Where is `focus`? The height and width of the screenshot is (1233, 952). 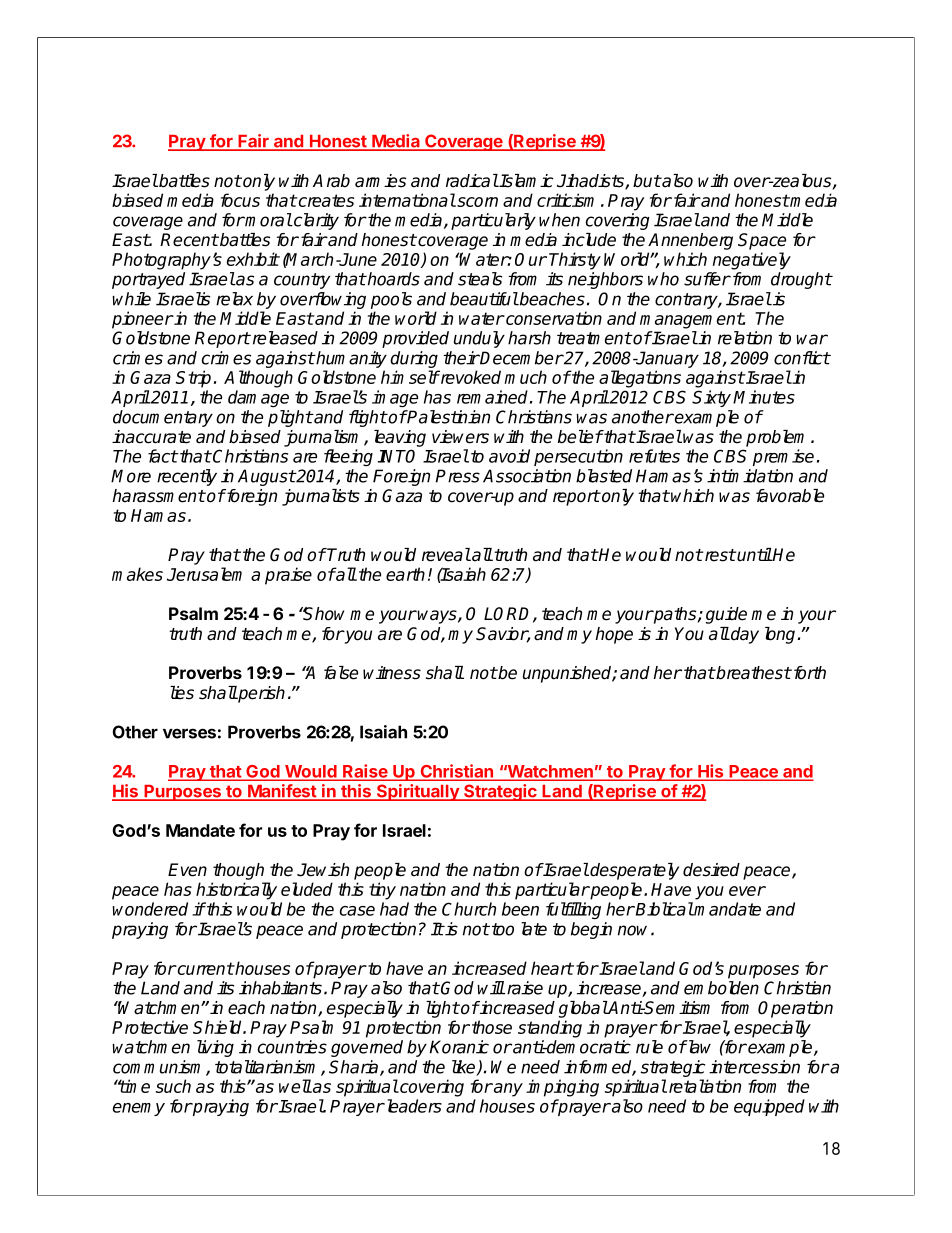
focus is located at coordinates (240, 200).
